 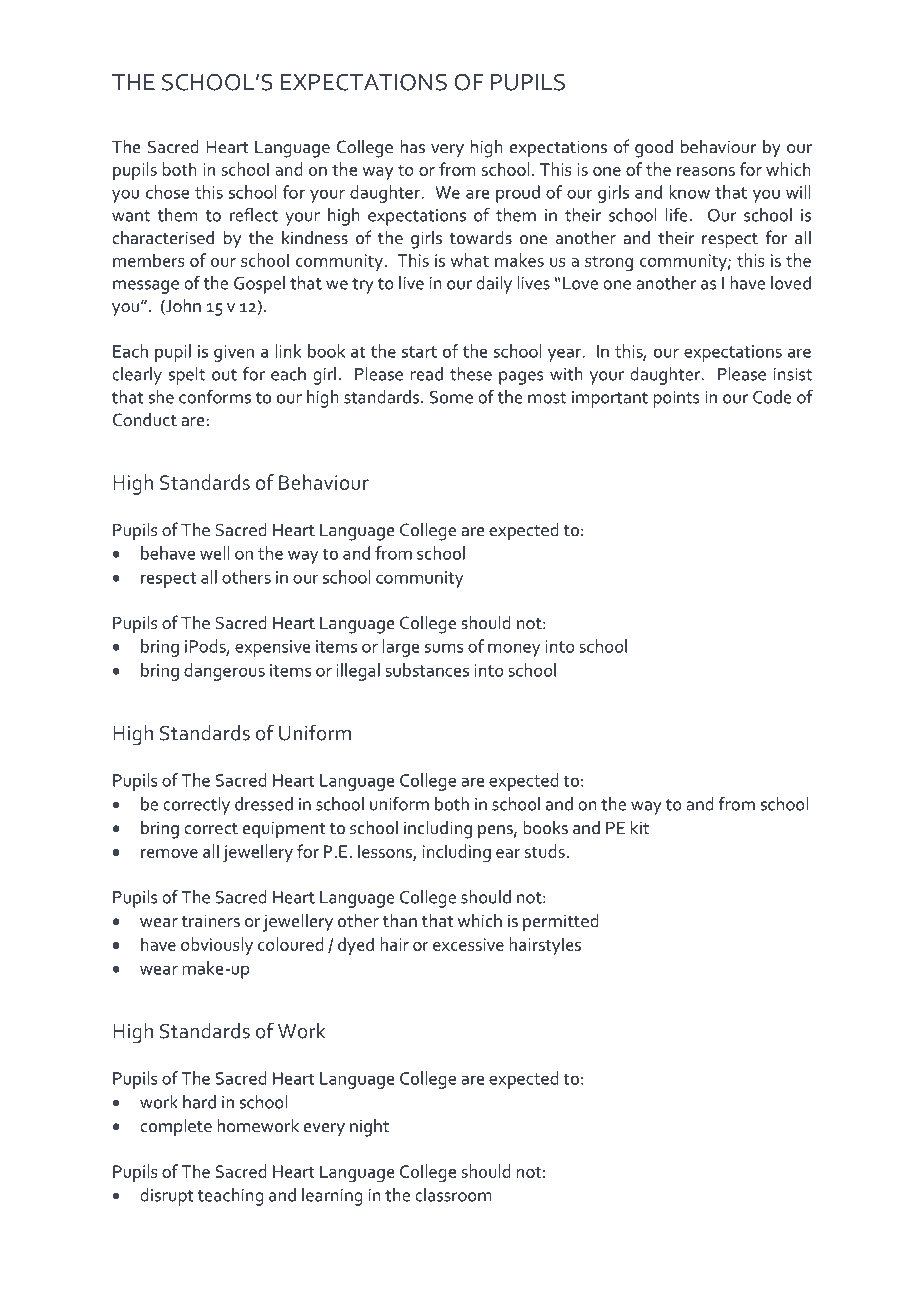 What do you see at coordinates (167, 192) in the screenshot?
I see `chose` at bounding box center [167, 192].
